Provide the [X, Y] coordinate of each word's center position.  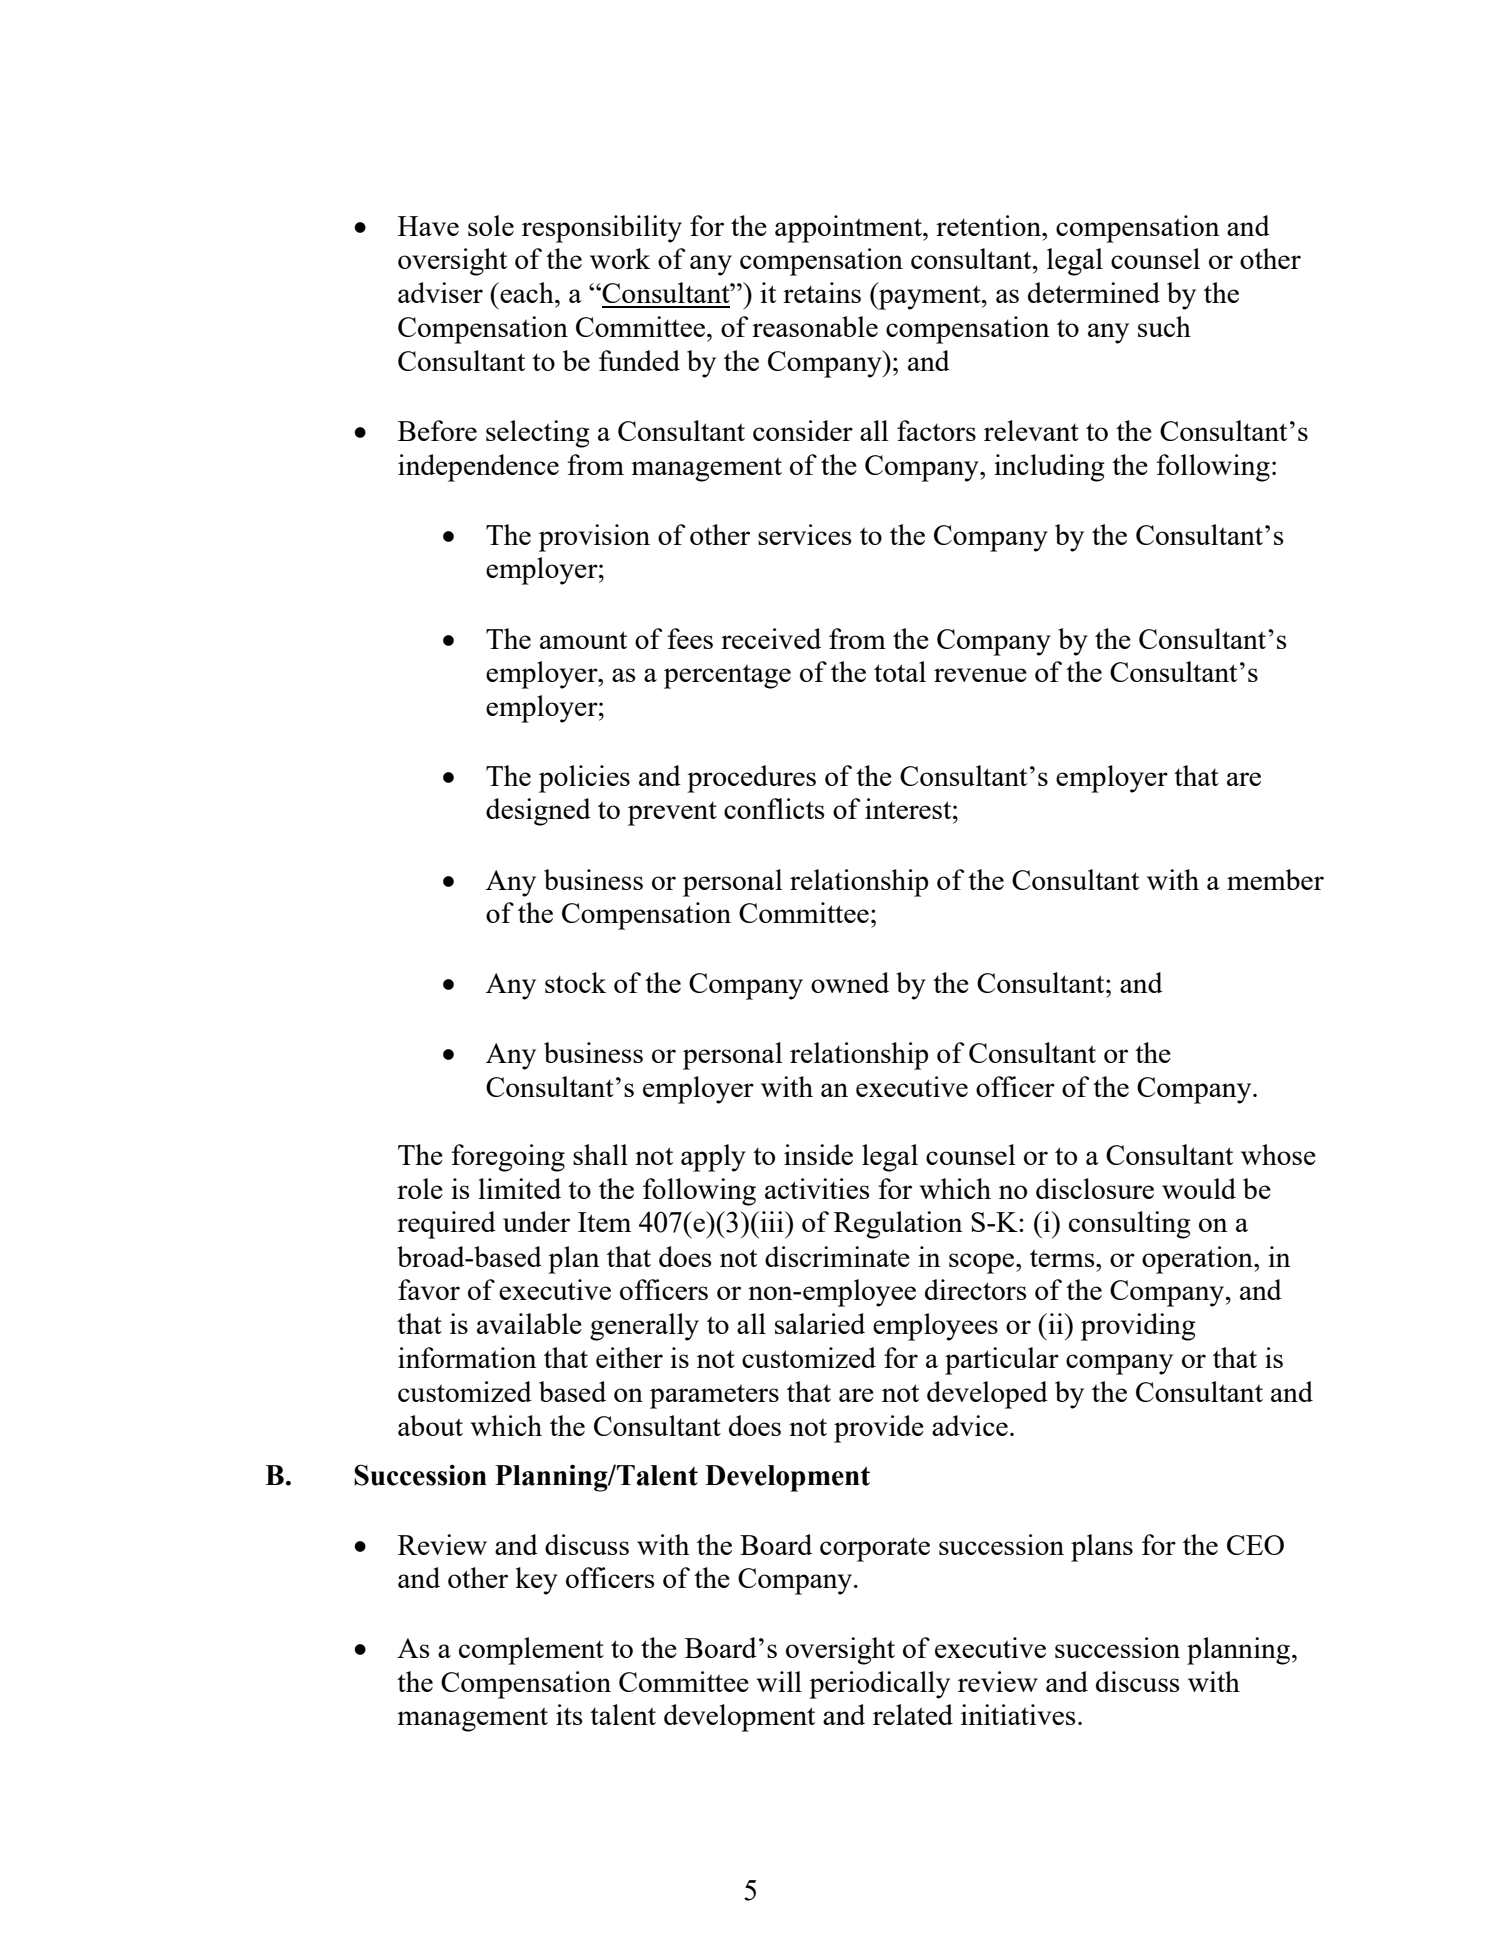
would [1199, 1188]
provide [879, 1429]
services [804, 534]
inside [818, 1154]
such [1164, 326]
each [527, 292]
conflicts [774, 808]
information [467, 1357]
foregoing [508, 1158]
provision [594, 538]
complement [531, 1651]
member [1275, 879]
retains [822, 292]
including [1049, 468]
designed [538, 812]
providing [1138, 1327]
